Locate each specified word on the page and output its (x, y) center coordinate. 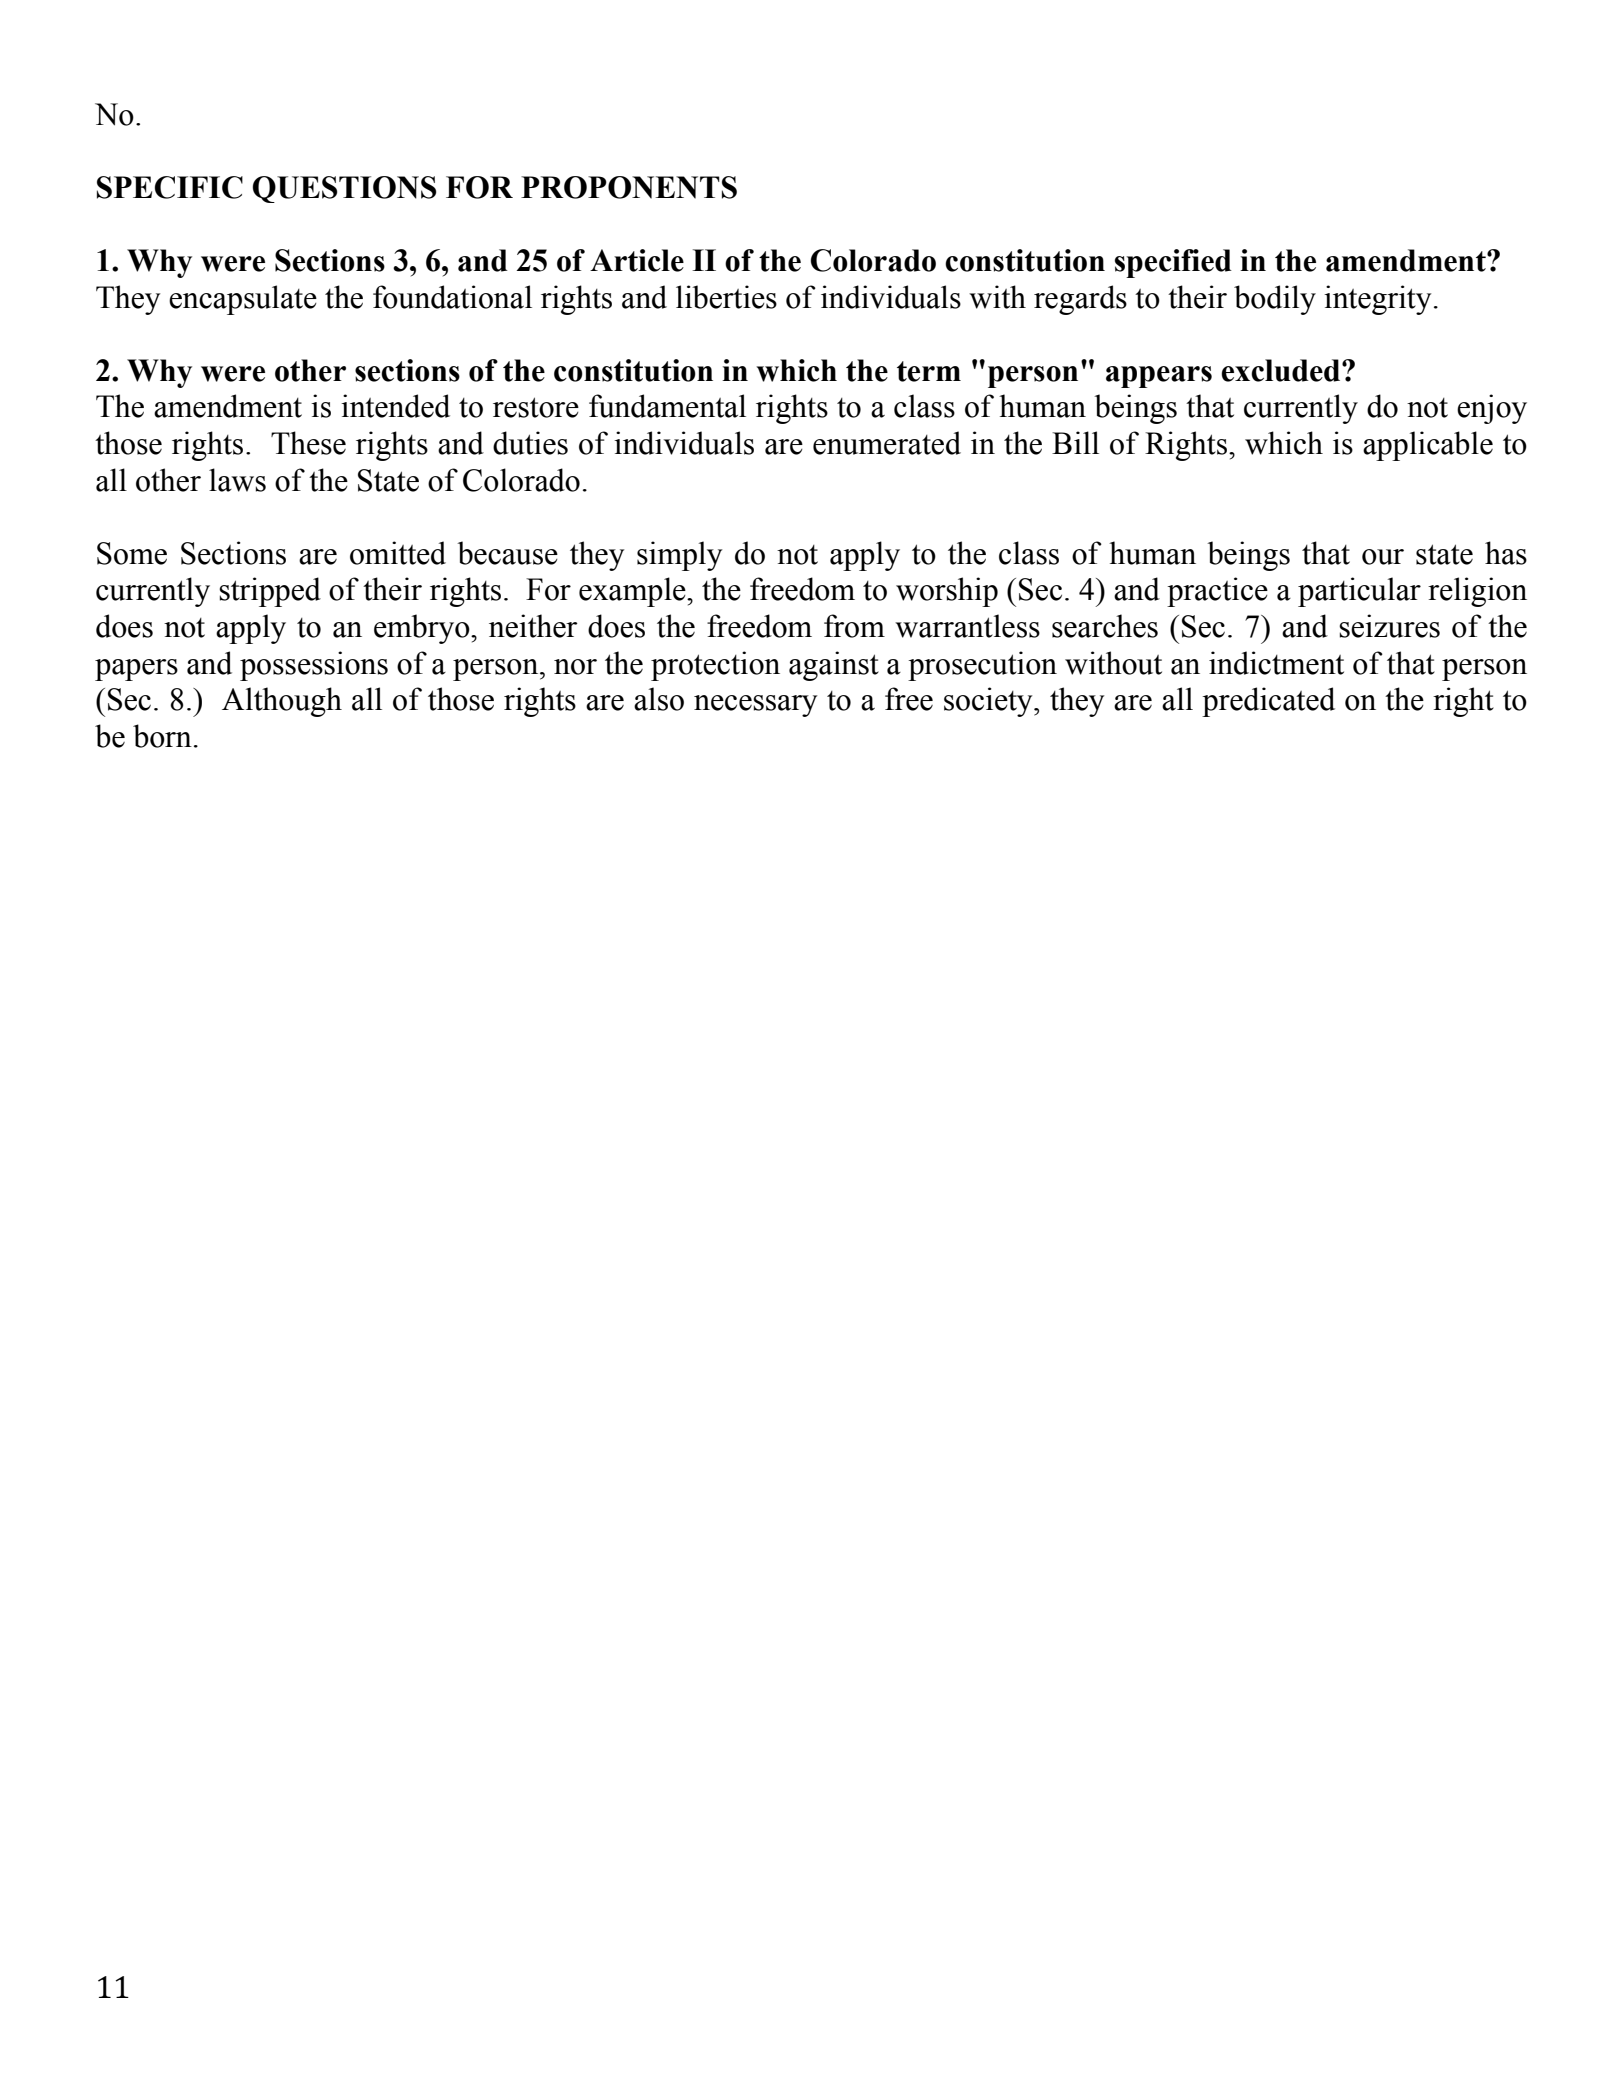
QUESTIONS (344, 189)
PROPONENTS (629, 187)
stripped (270, 592)
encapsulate (243, 300)
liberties (726, 297)
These (308, 443)
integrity (1377, 300)
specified (1173, 263)
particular (1359, 592)
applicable (1428, 446)
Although (282, 702)
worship (947, 592)
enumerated (887, 443)
